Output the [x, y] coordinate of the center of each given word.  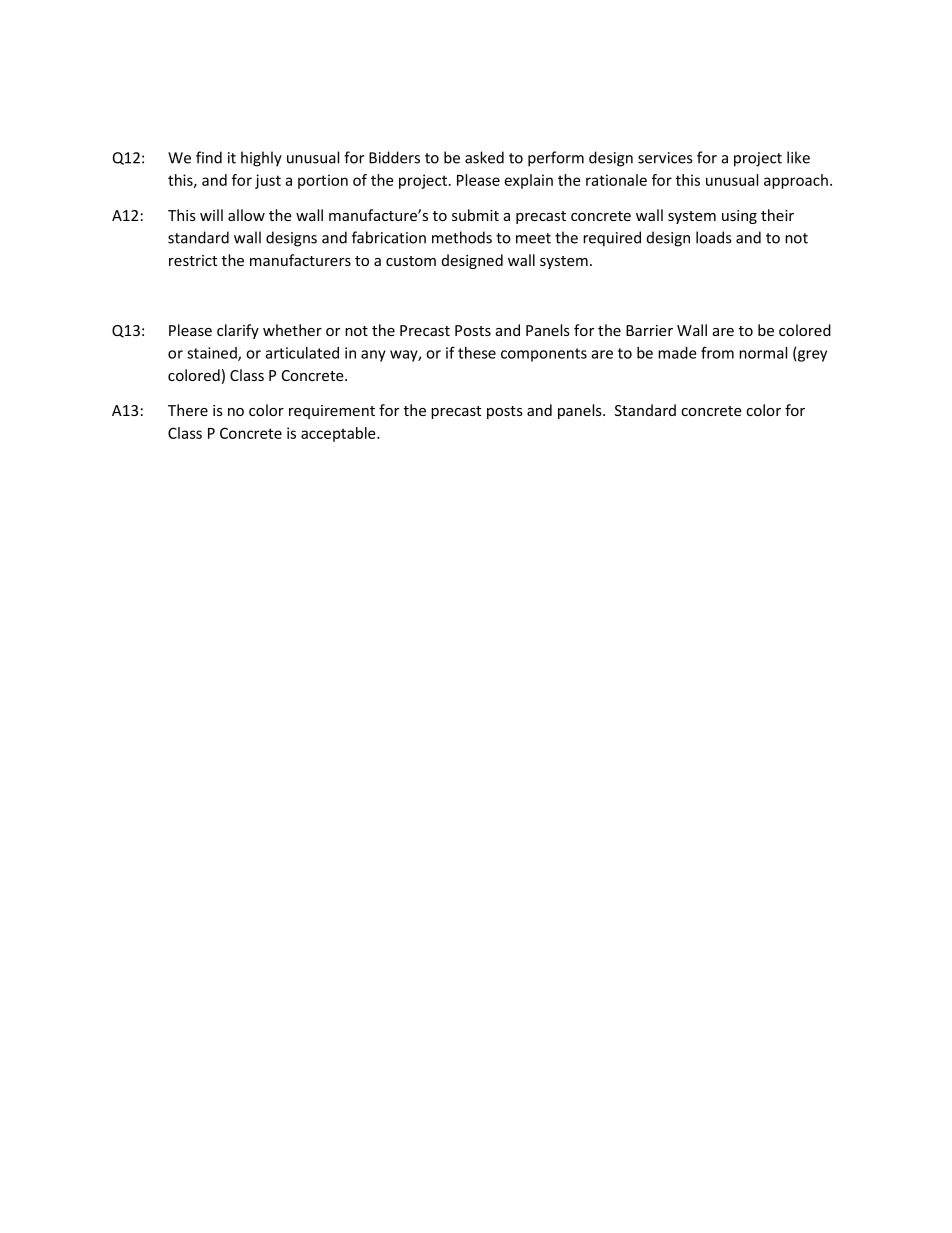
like [798, 157]
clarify [238, 331]
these [477, 353]
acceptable [339, 434]
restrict [193, 260]
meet [533, 238]
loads [714, 237]
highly [261, 159]
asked [484, 157]
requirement [332, 412]
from [717, 352]
